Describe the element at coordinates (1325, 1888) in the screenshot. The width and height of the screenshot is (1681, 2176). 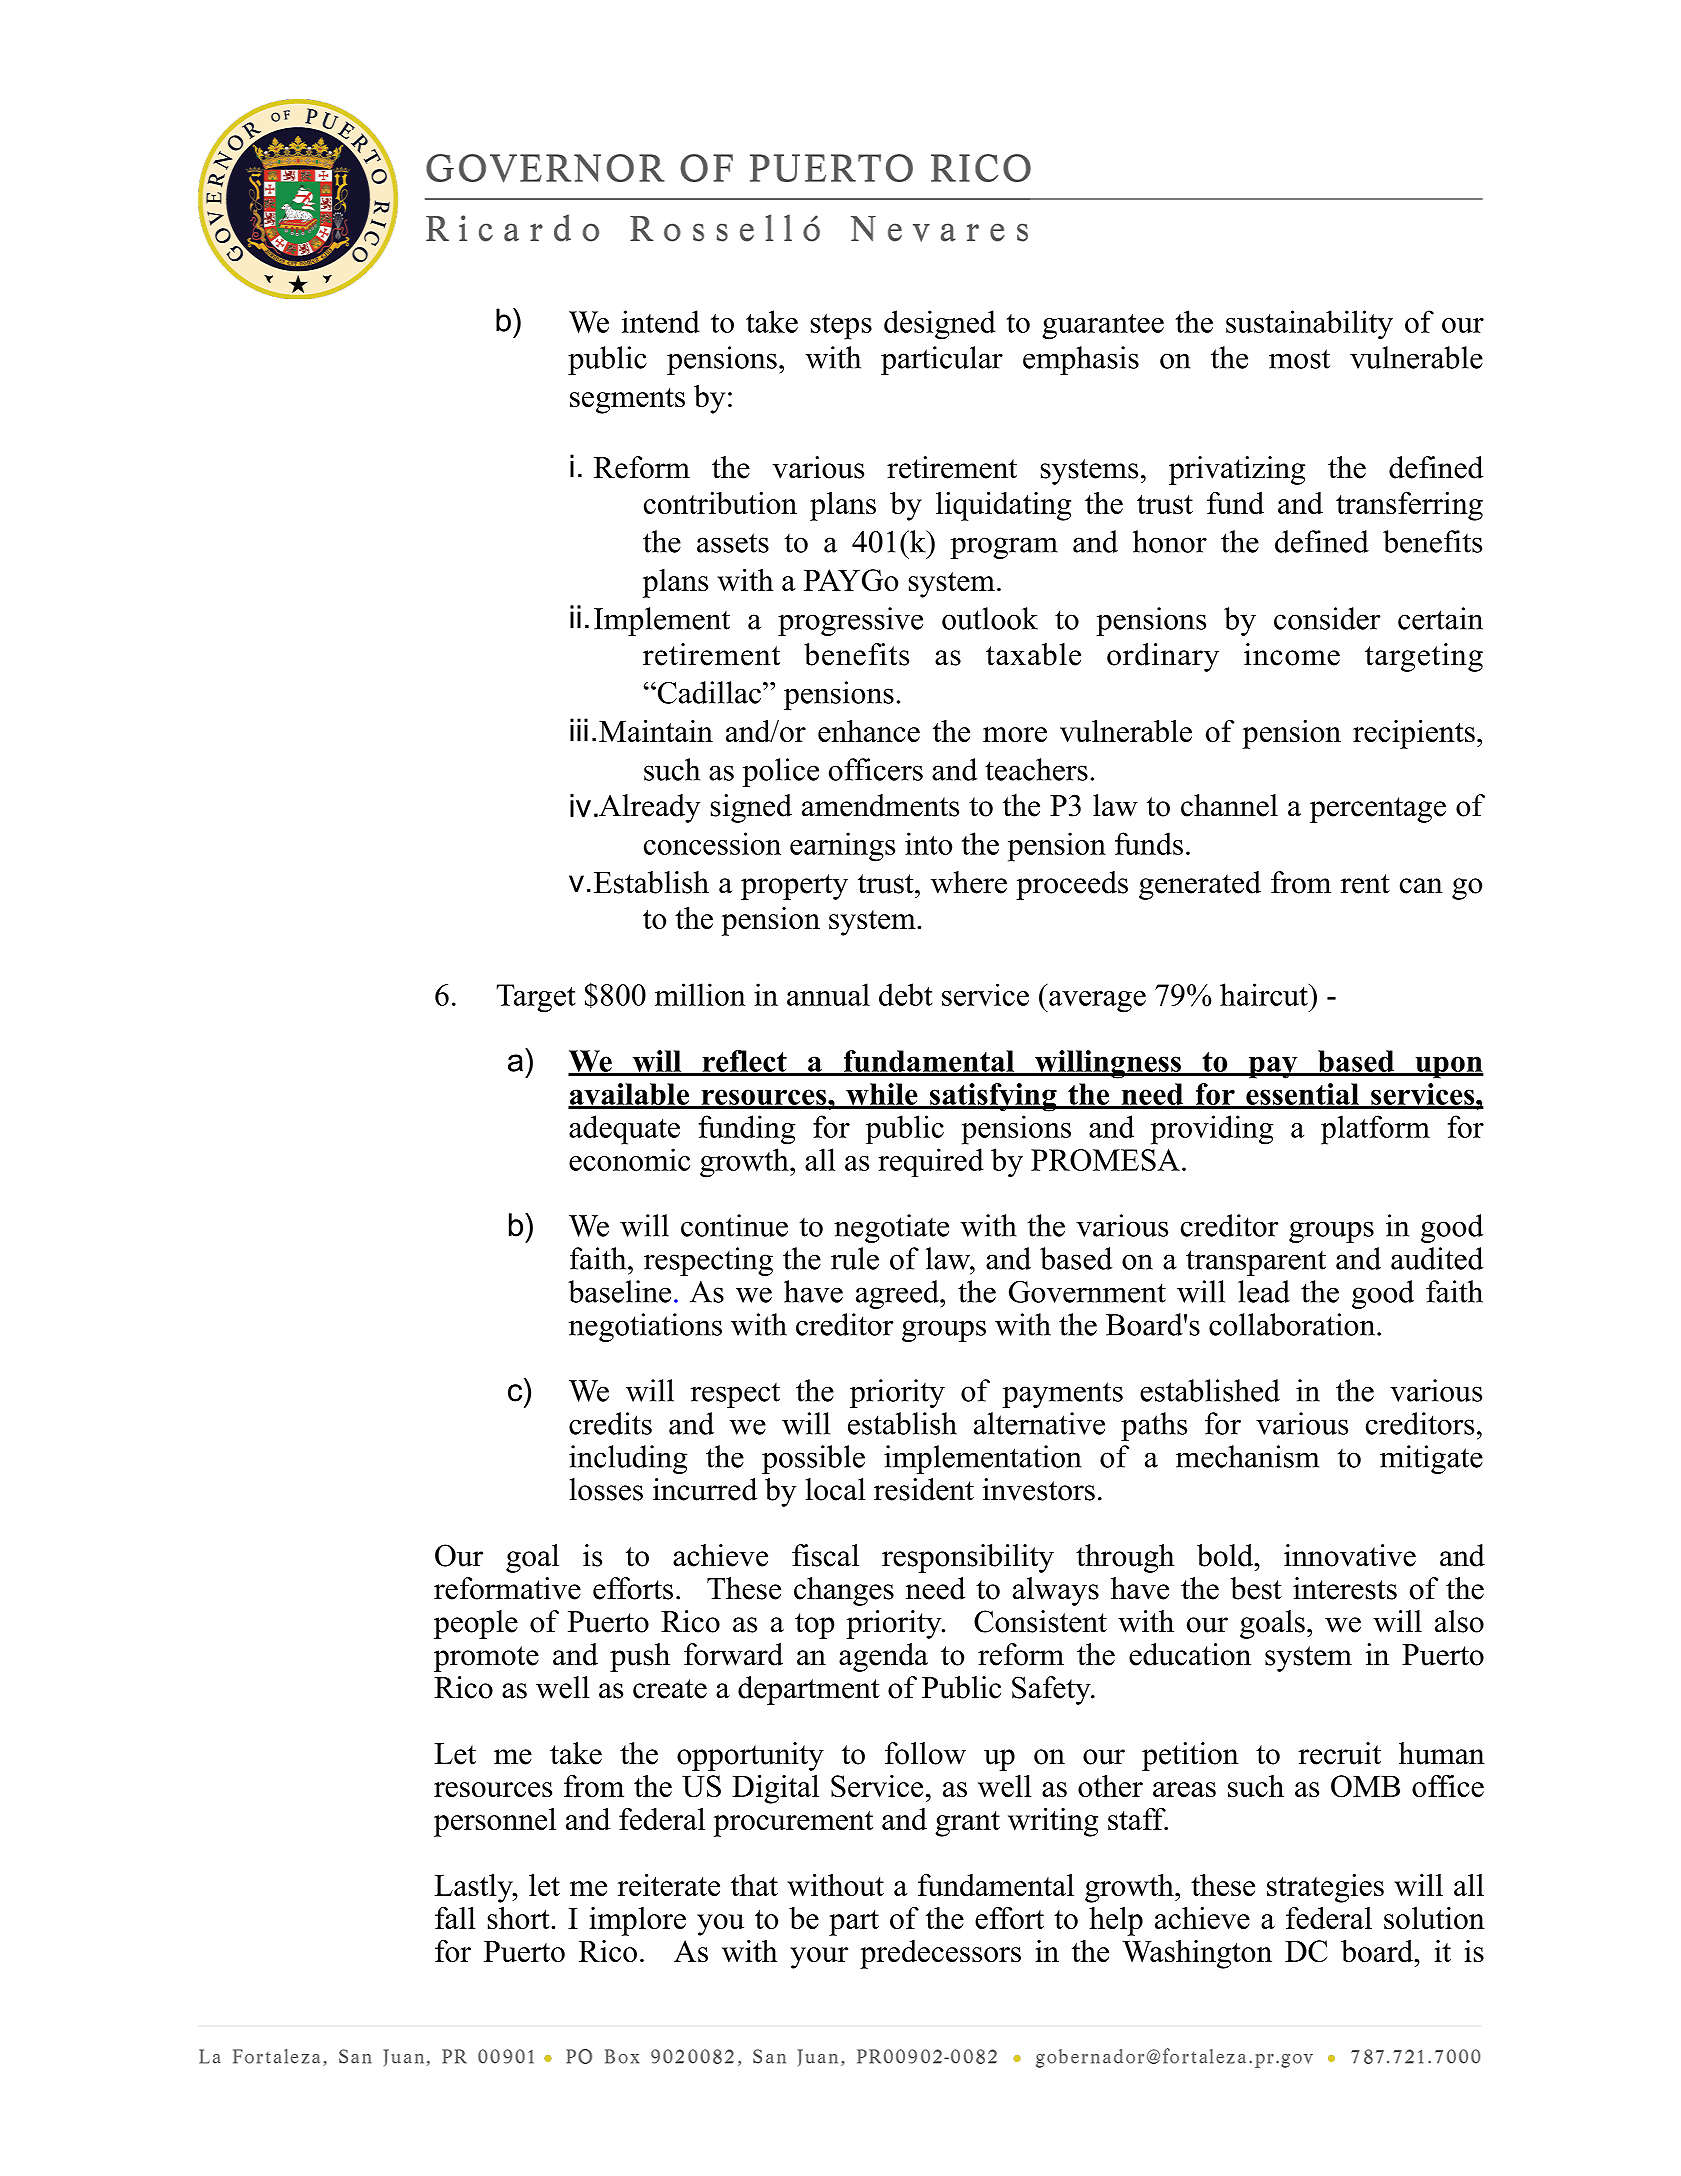
I see `strategies` at that location.
